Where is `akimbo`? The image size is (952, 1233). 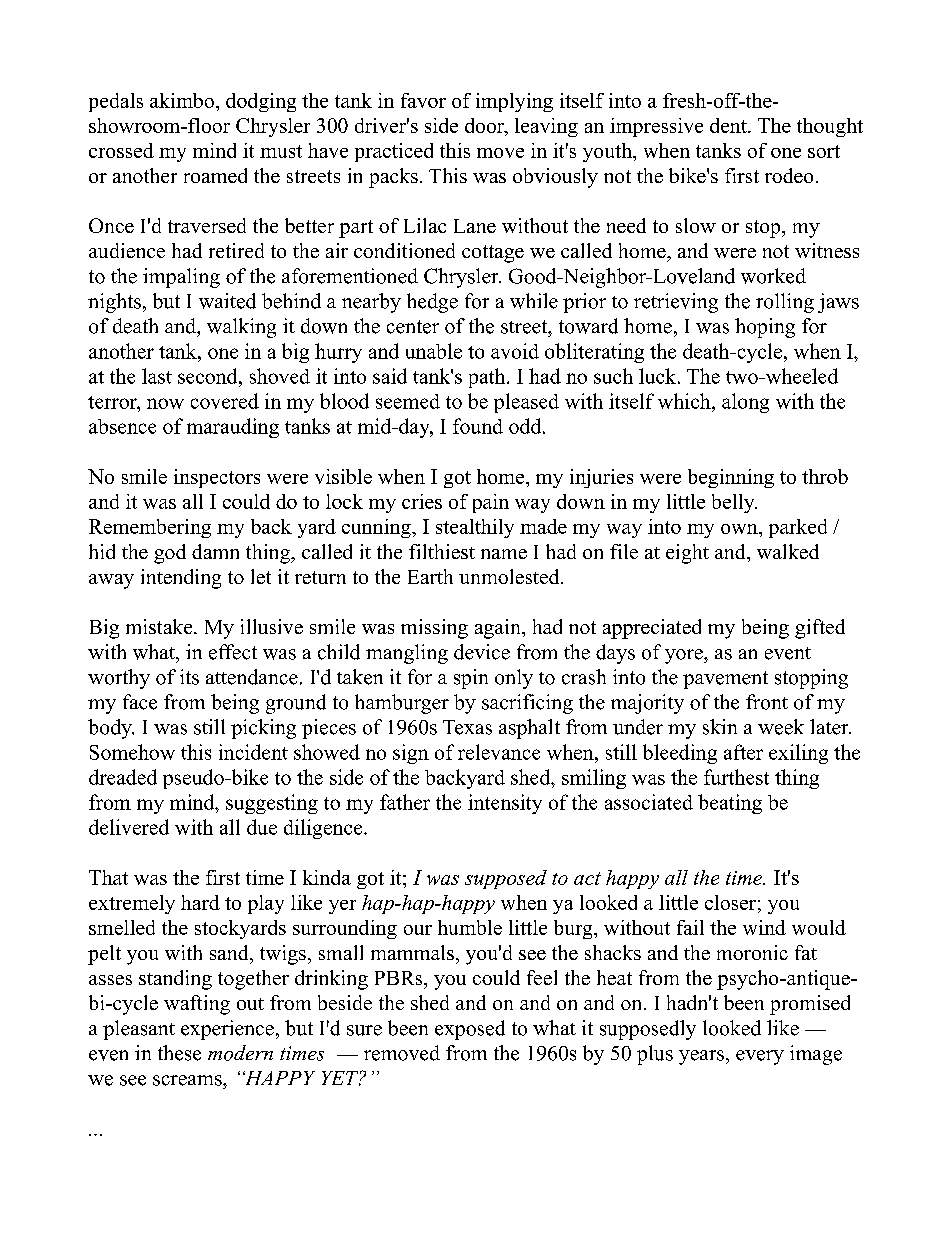
akimbo is located at coordinates (182, 100).
